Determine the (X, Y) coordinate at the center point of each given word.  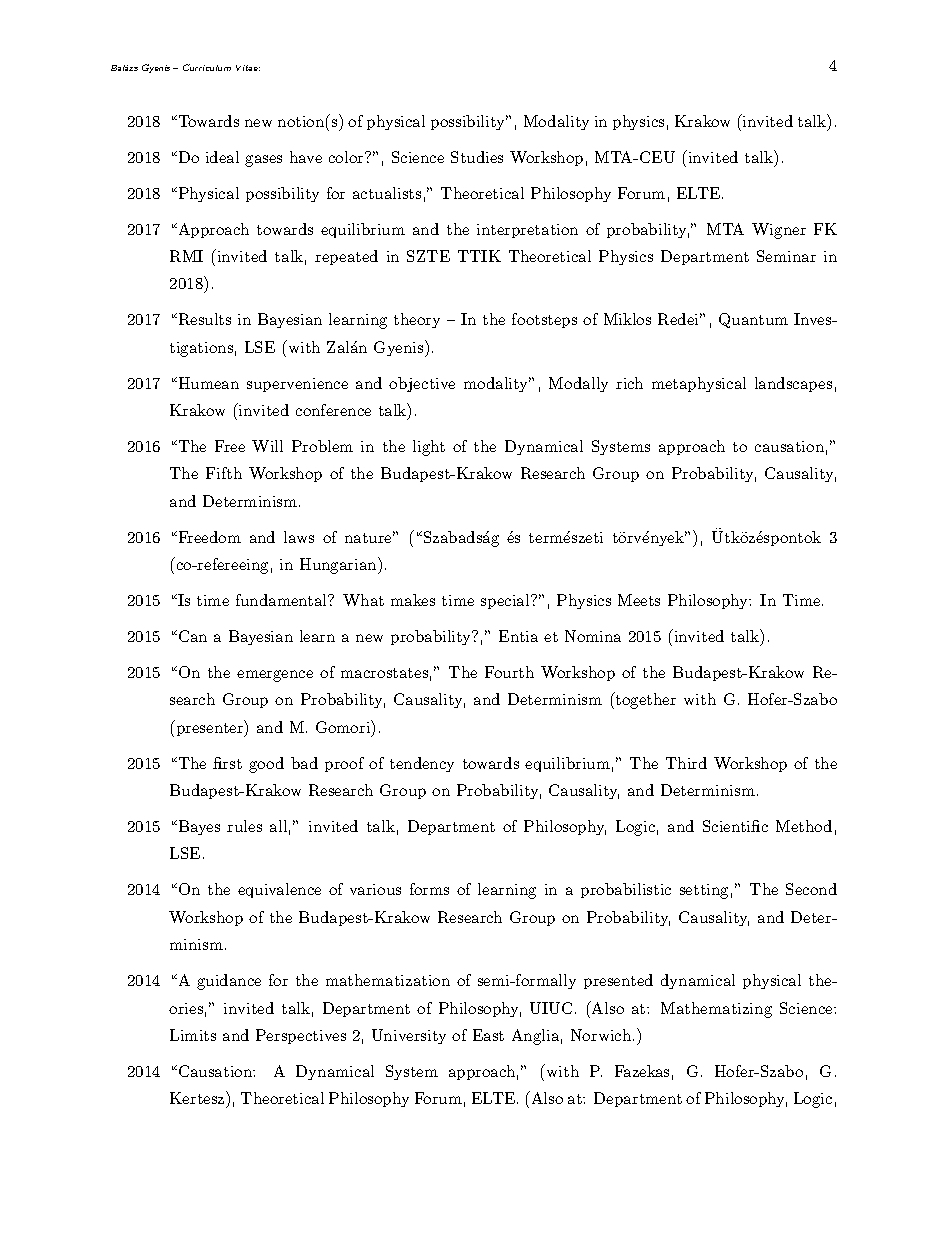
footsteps (544, 320)
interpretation (527, 231)
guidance (229, 982)
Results (203, 319)
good (266, 765)
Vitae (248, 68)
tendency (422, 764)
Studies (477, 157)
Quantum (753, 320)
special (506, 601)
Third (686, 763)
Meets (639, 600)
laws (299, 537)
